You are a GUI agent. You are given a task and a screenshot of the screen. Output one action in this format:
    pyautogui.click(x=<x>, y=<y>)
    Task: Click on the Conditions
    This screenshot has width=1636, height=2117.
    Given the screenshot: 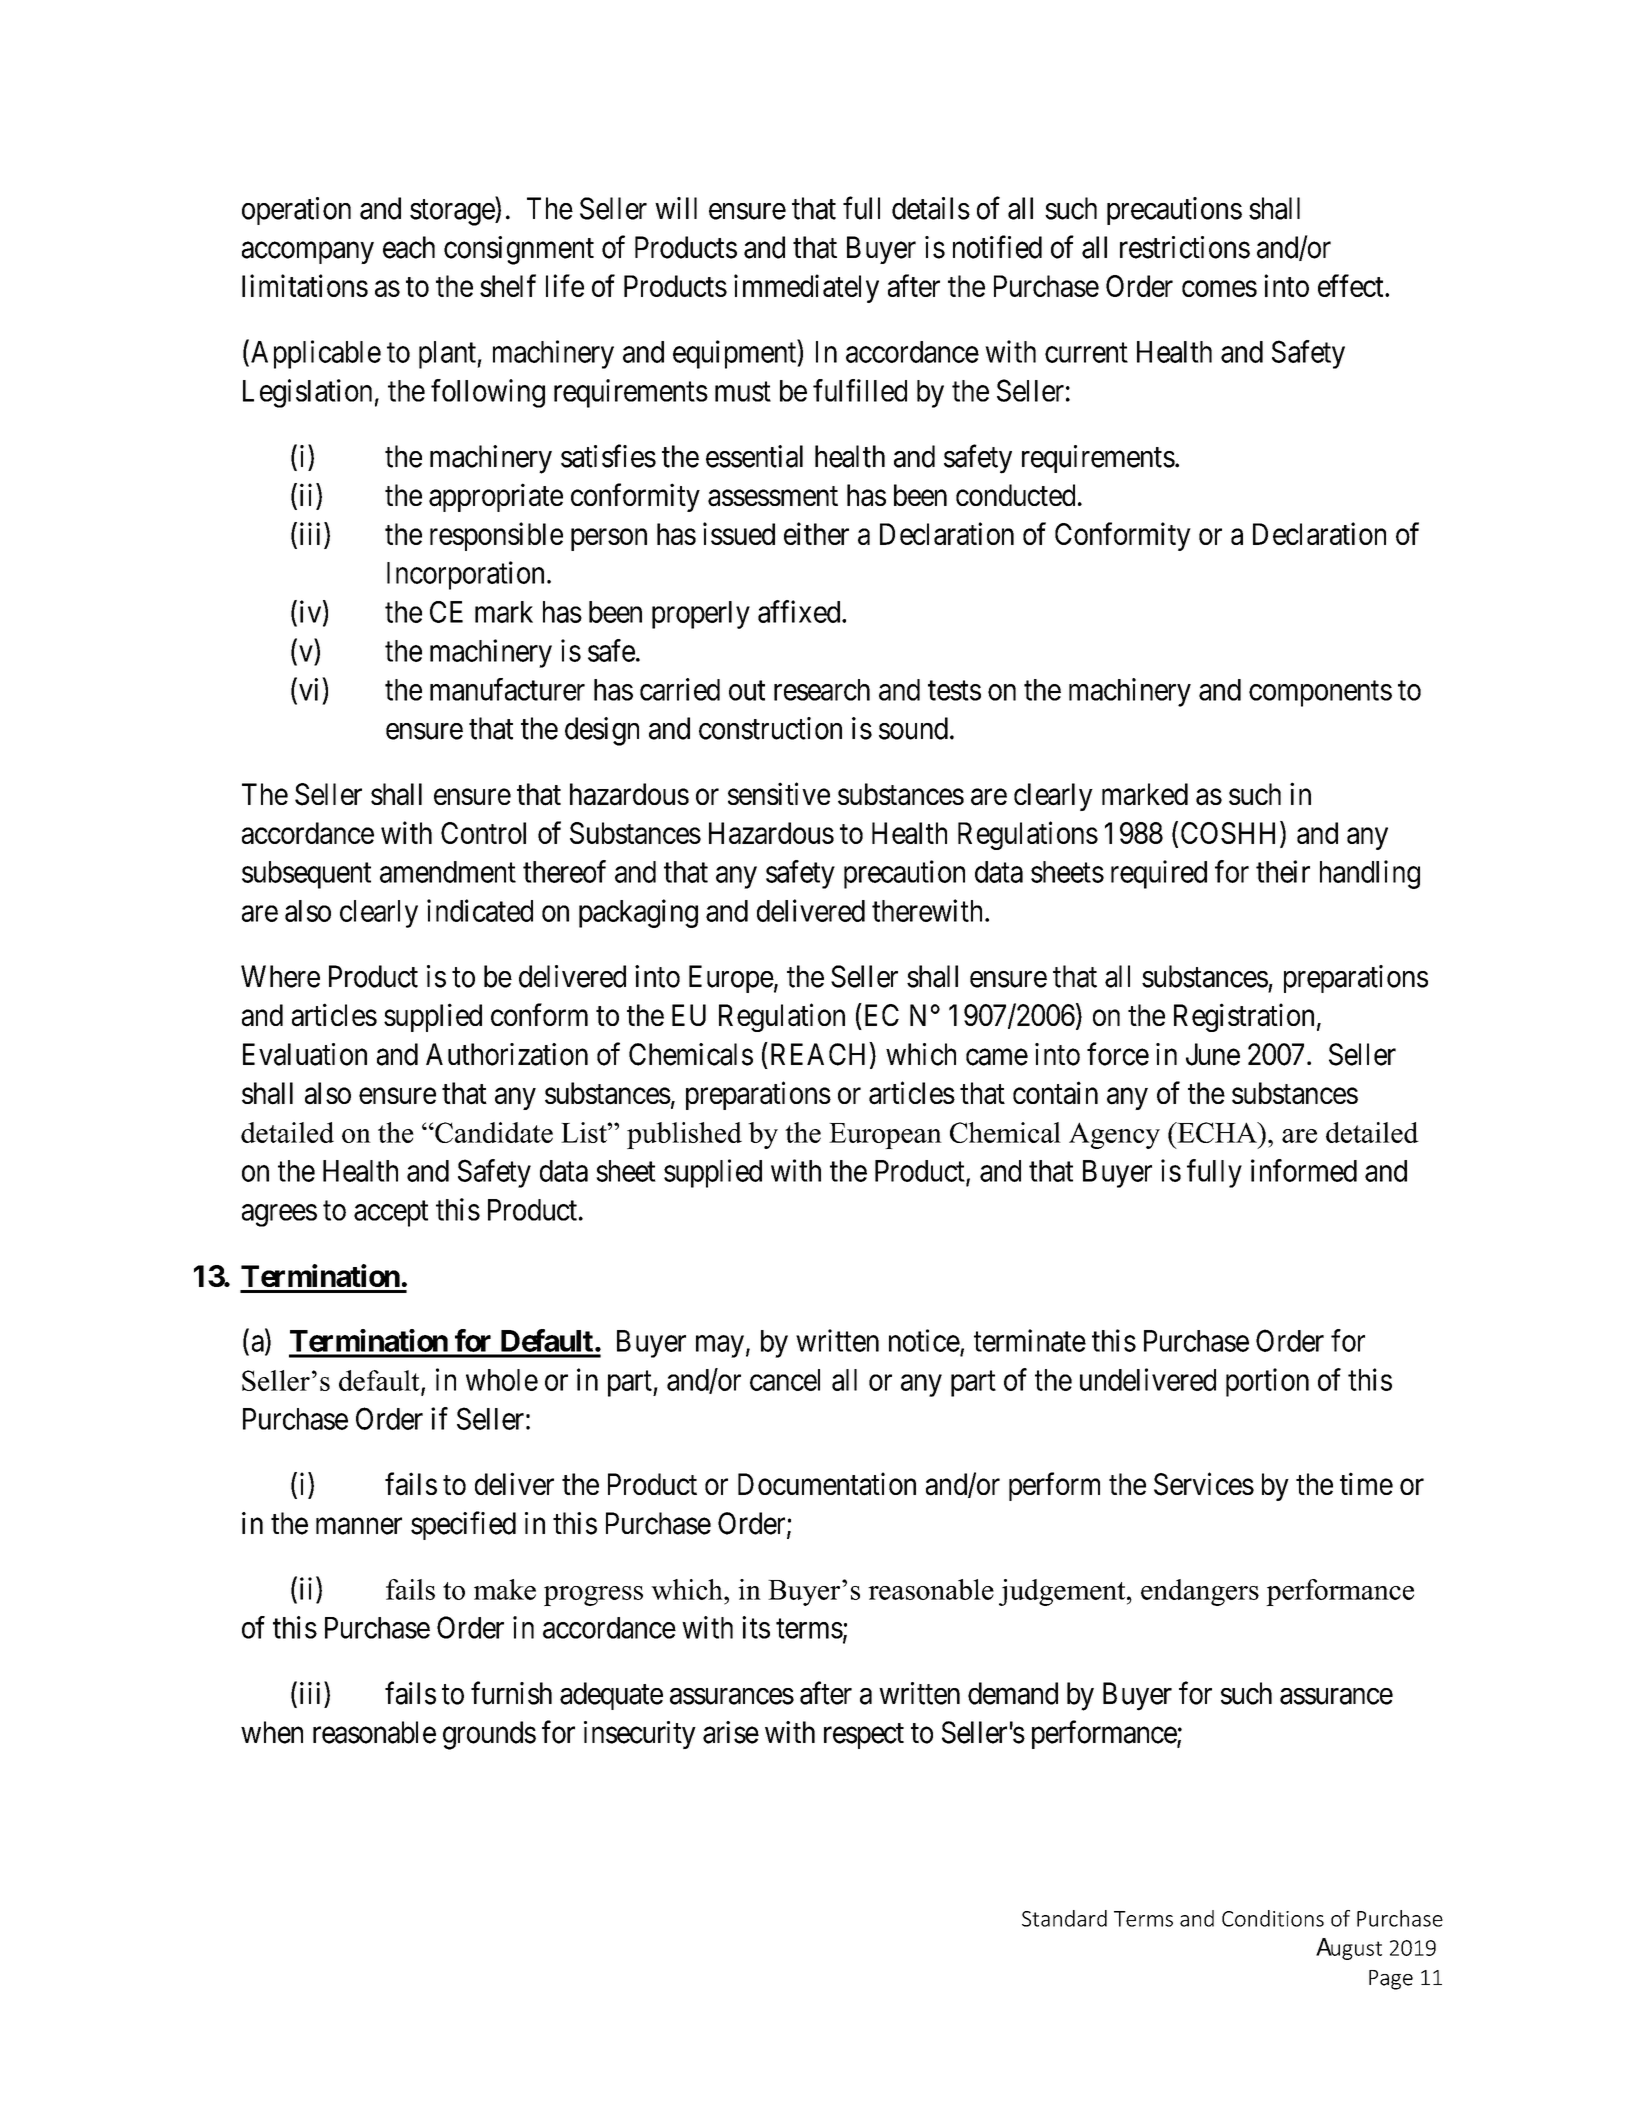 What is the action you would take?
    pyautogui.click(x=1273, y=1918)
